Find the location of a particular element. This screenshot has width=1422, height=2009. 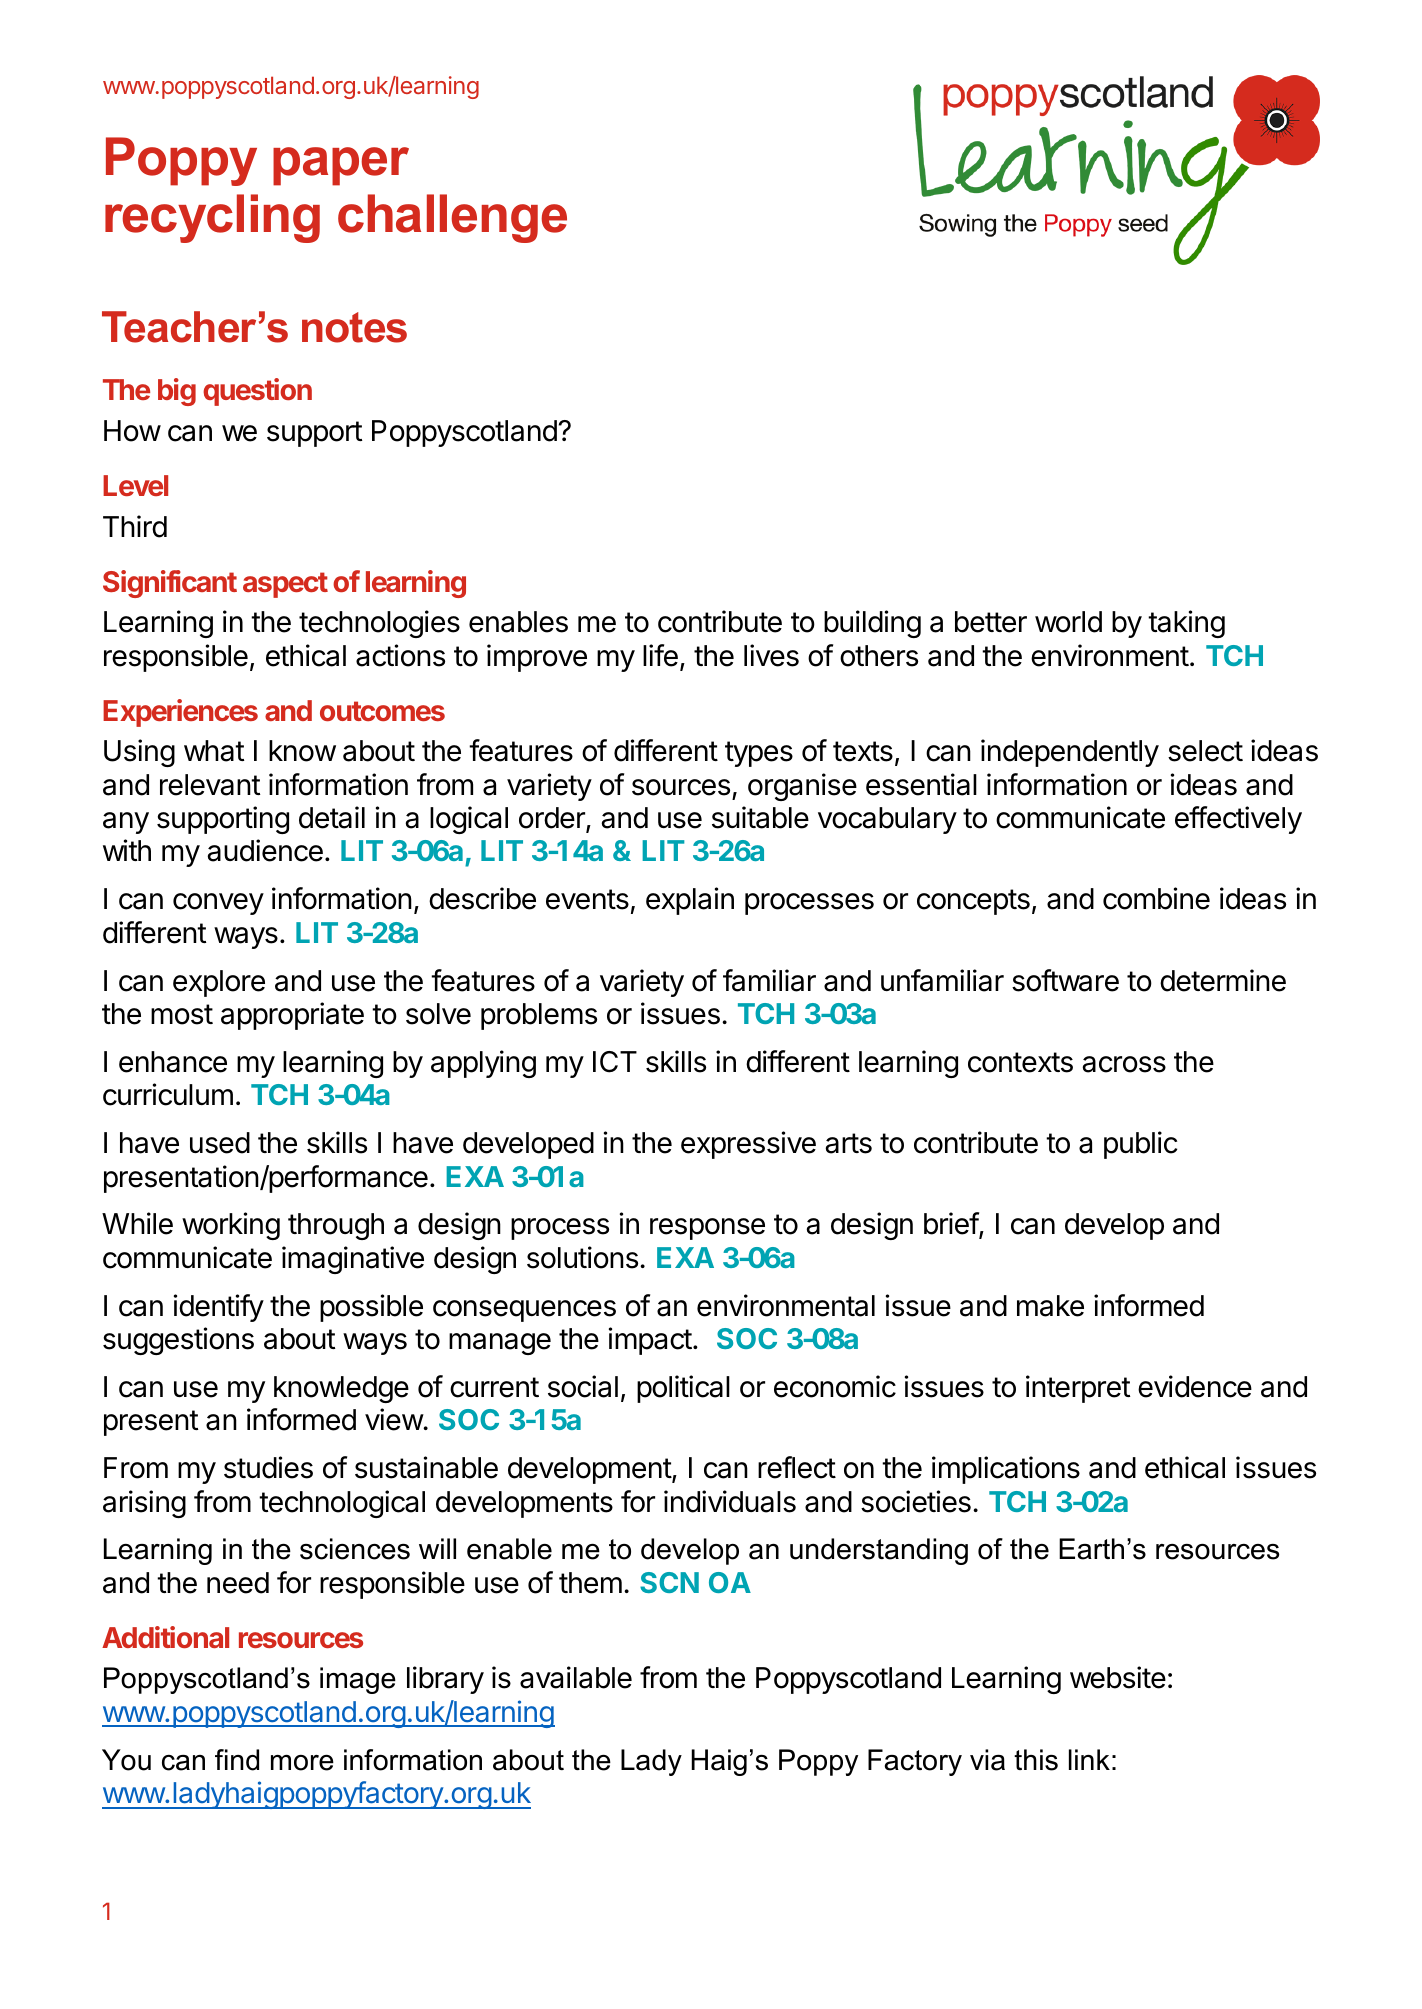

explore is located at coordinates (219, 983).
